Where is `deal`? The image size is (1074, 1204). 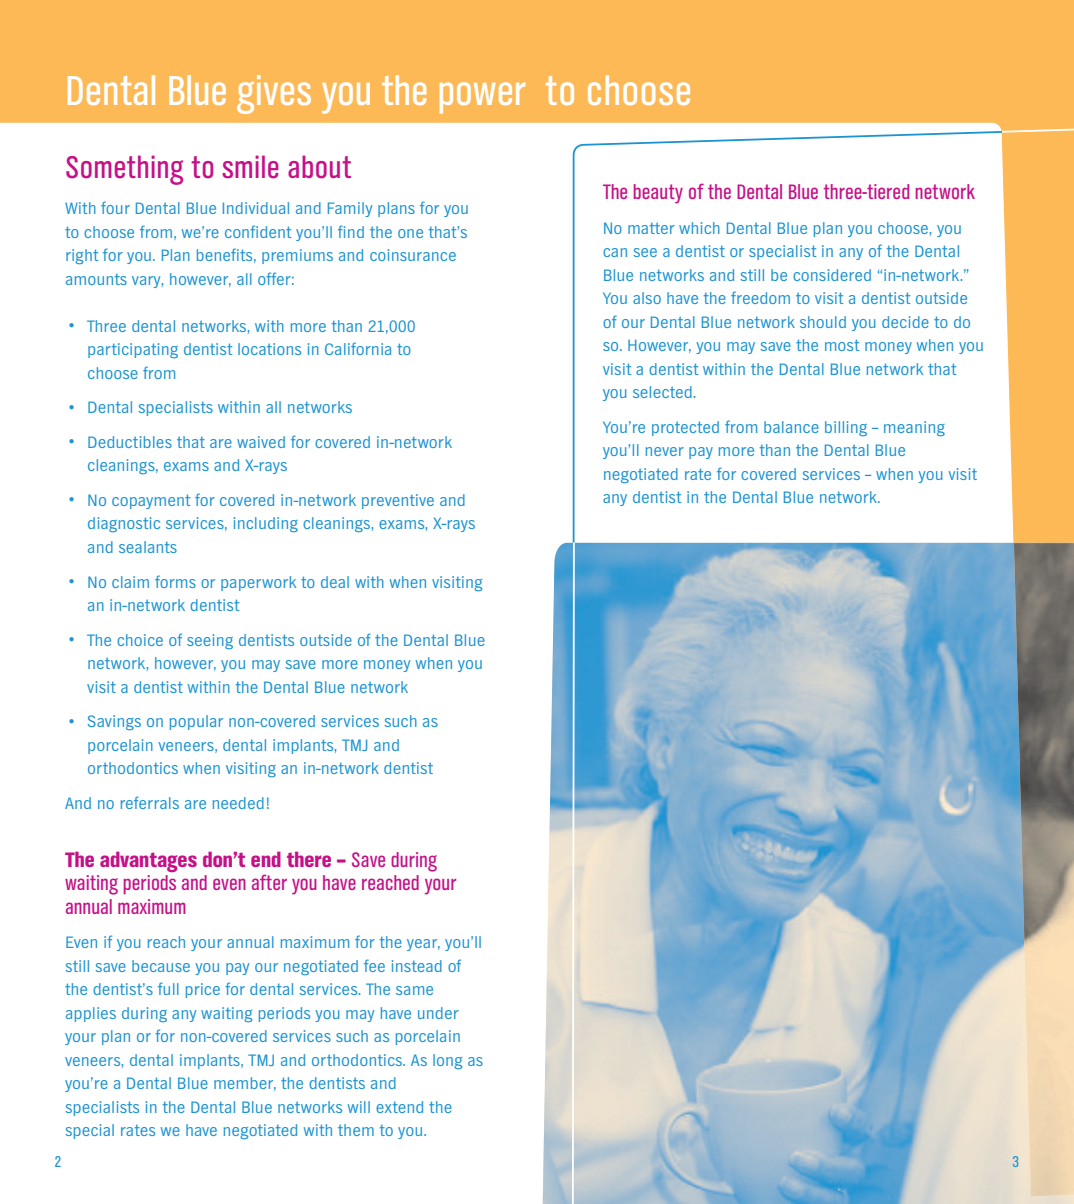 deal is located at coordinates (335, 582).
